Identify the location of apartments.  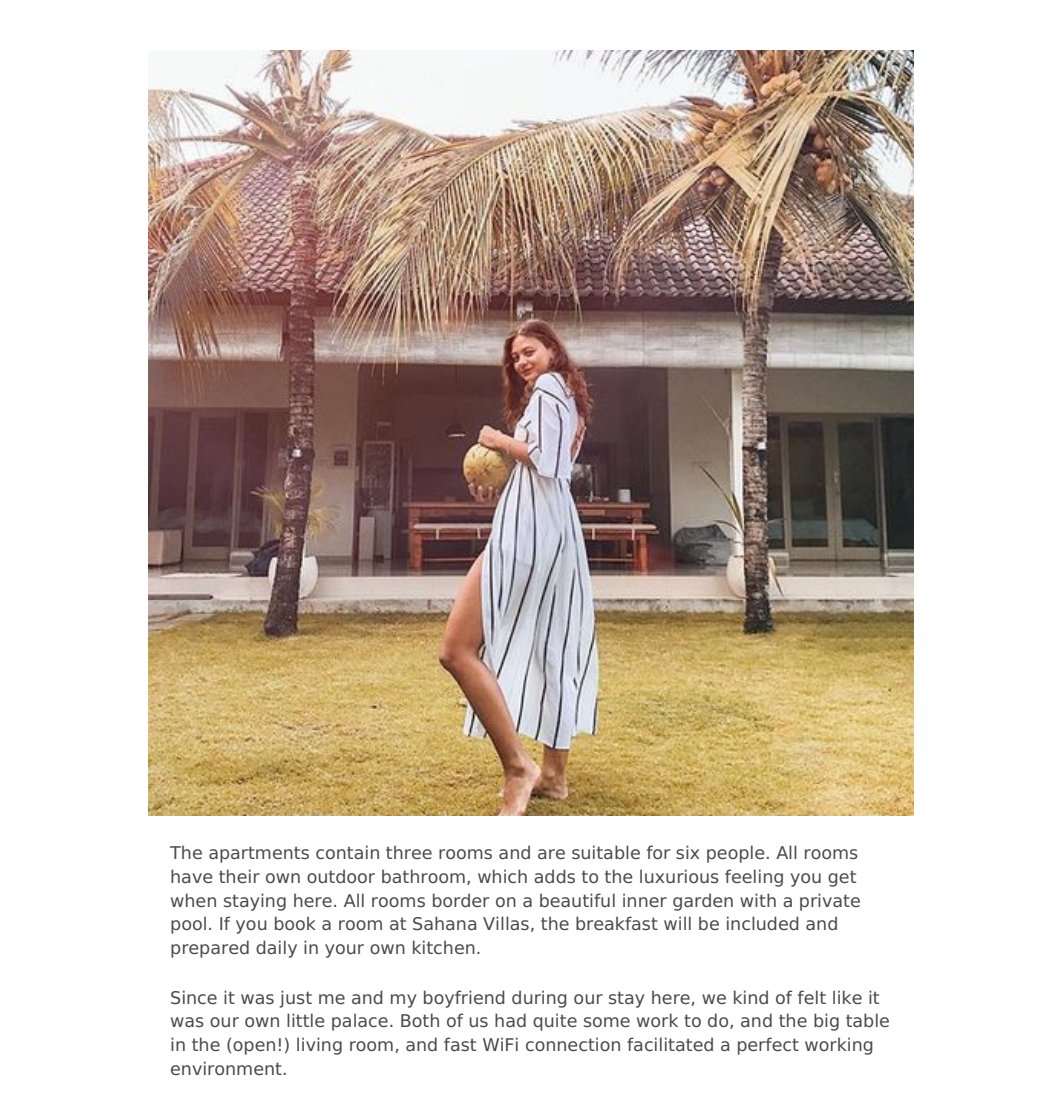
(259, 854).
